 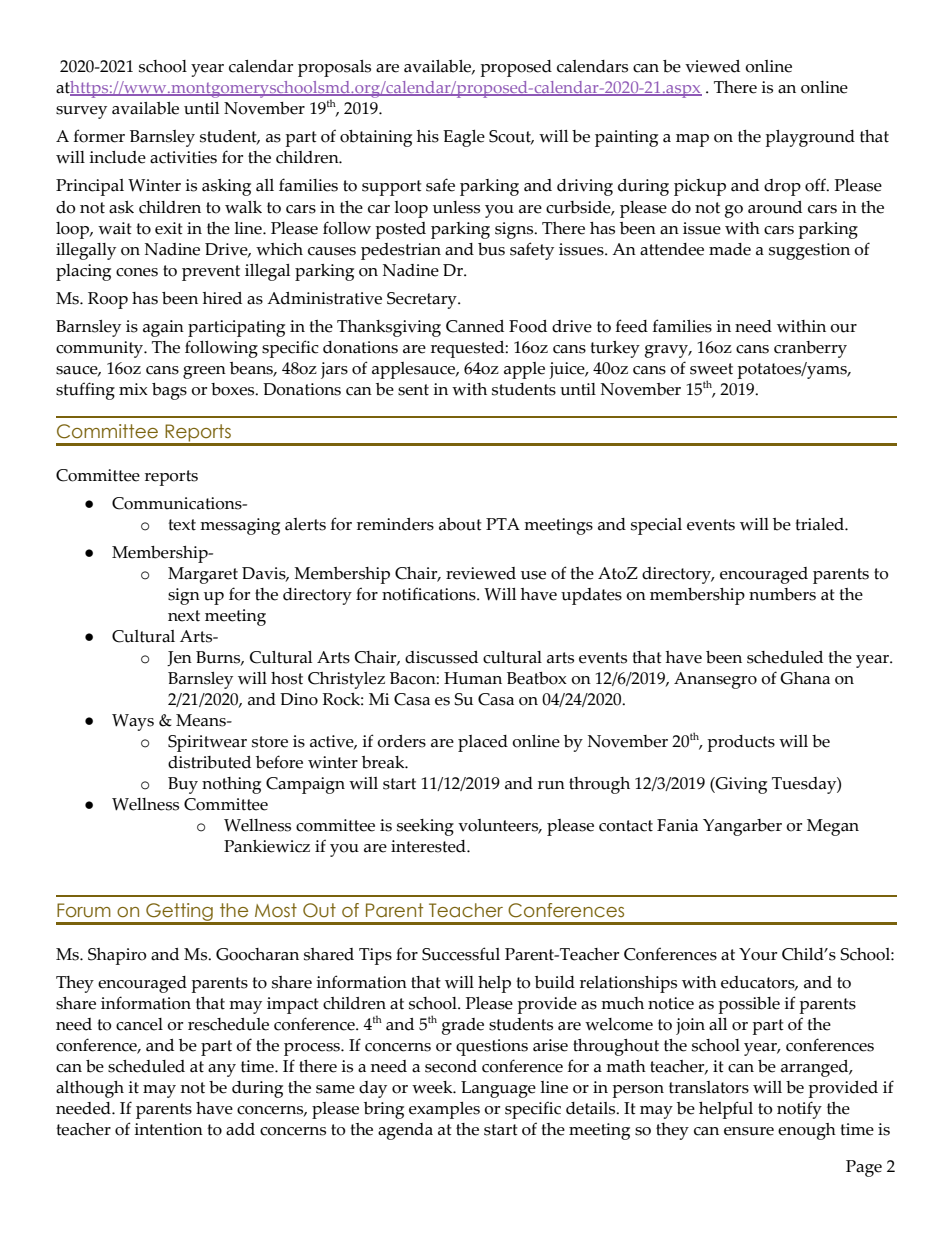 What do you see at coordinates (169, 391) in the document?
I see `bags` at bounding box center [169, 391].
